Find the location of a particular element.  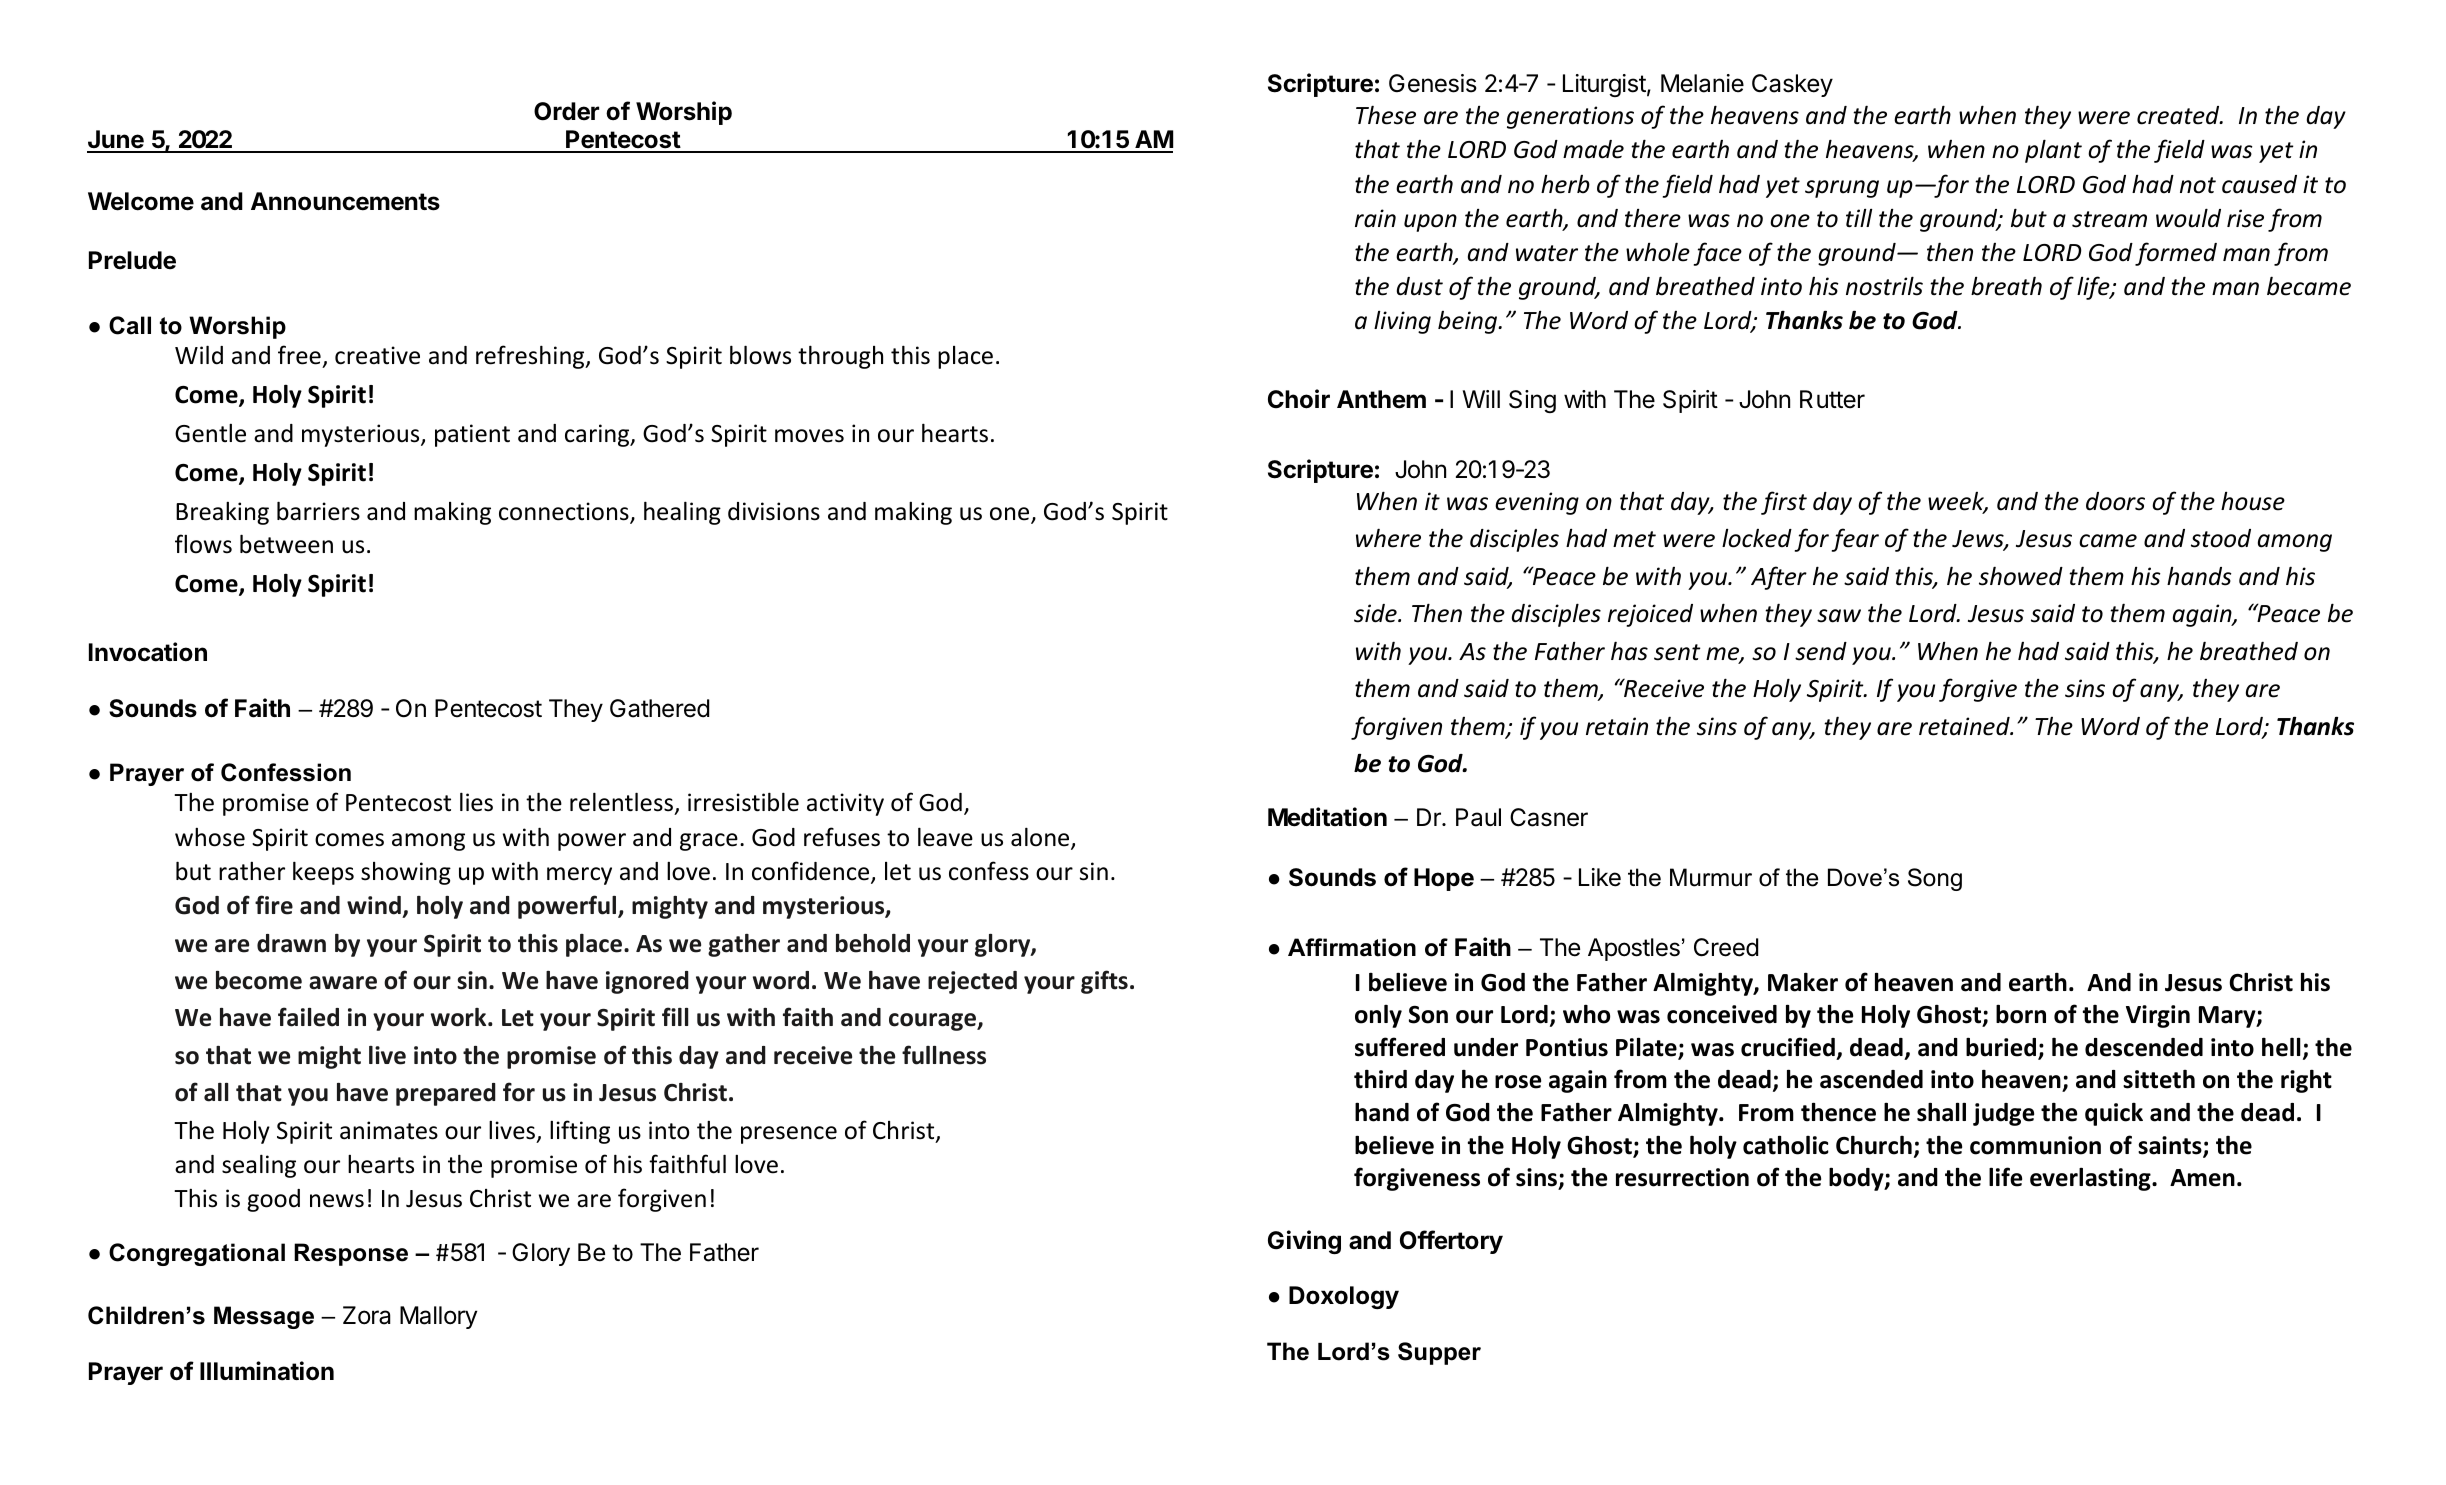

plant is located at coordinates (2053, 151).
